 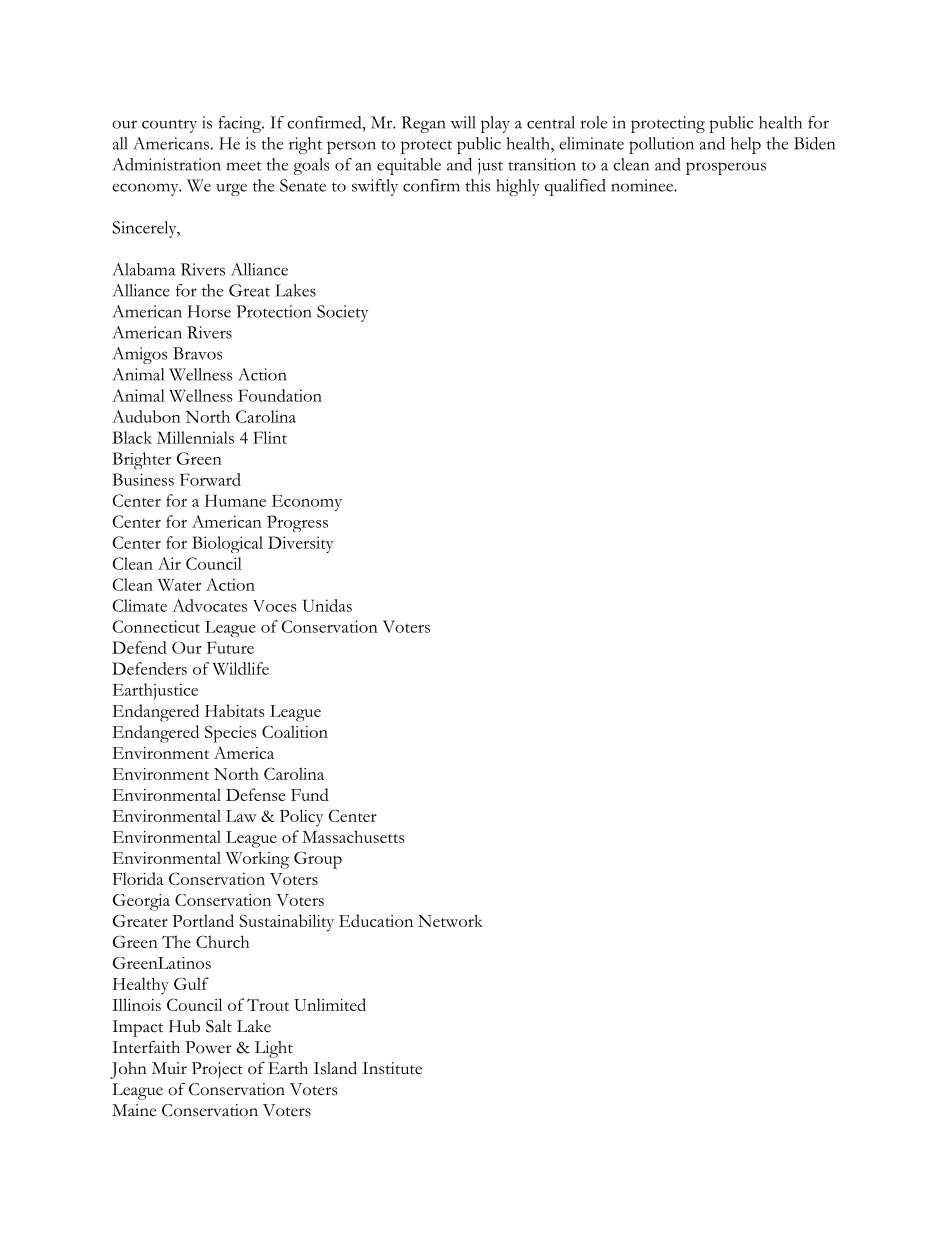 I want to click on Project, so click(x=217, y=1070).
